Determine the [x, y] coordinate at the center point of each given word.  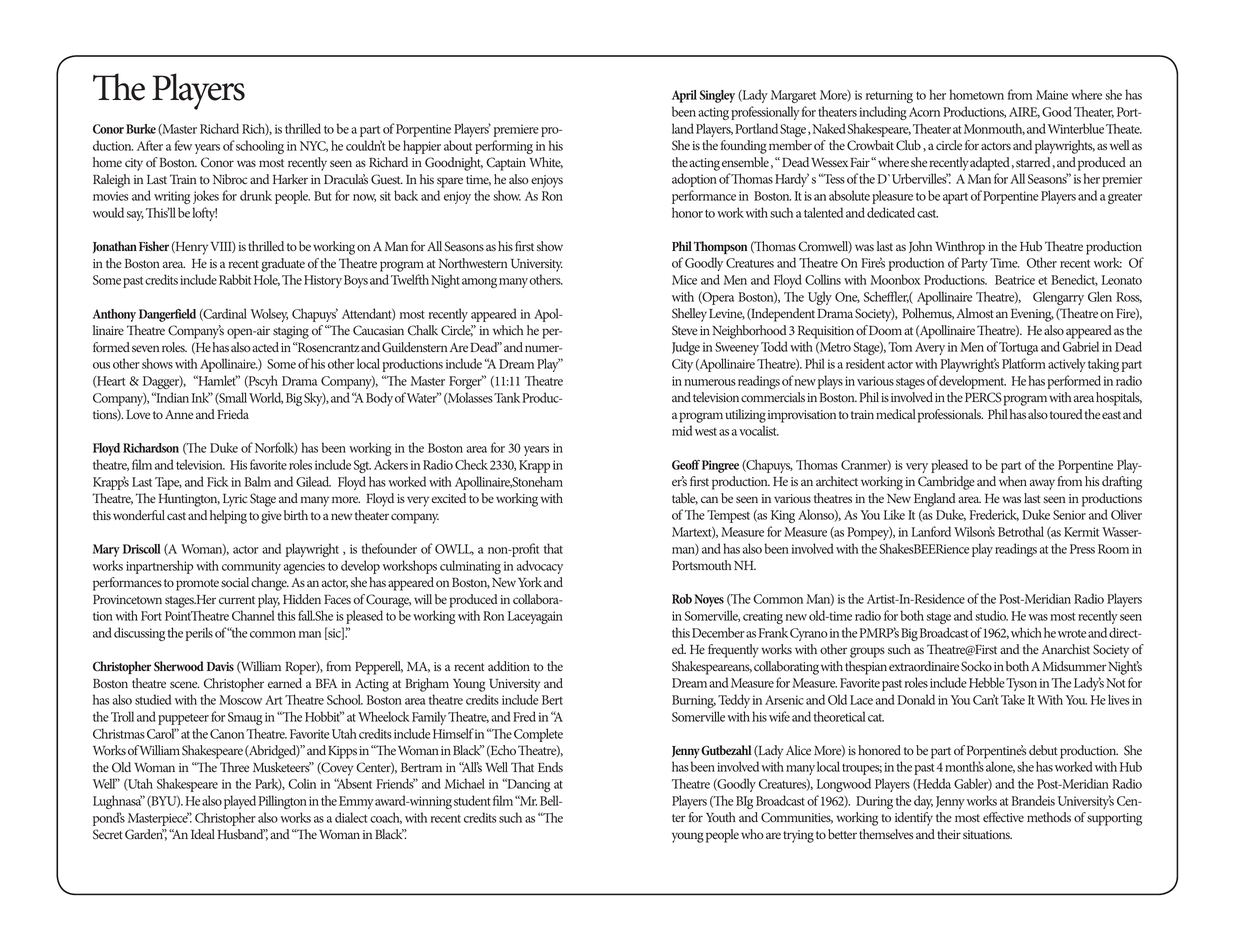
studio [991, 615]
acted [265, 347]
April [684, 96]
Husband [241, 834]
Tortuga [1018, 348]
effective [1003, 817]
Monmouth [994, 129]
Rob [682, 599]
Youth [721, 817]
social [235, 582]
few [183, 145]
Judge [686, 348]
